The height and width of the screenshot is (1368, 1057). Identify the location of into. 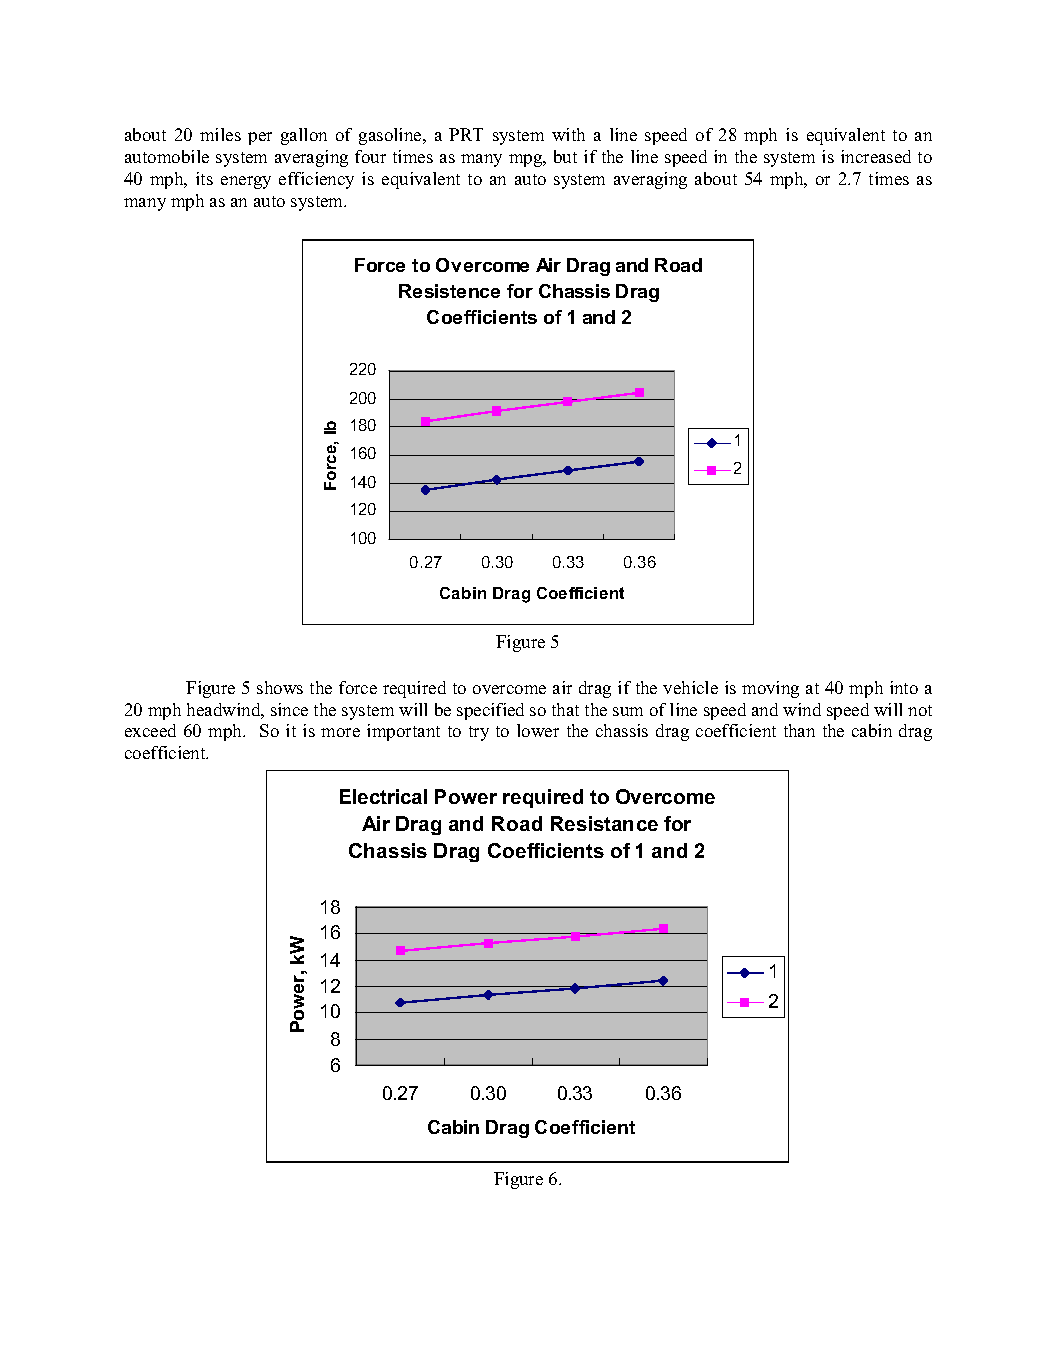
(904, 687).
